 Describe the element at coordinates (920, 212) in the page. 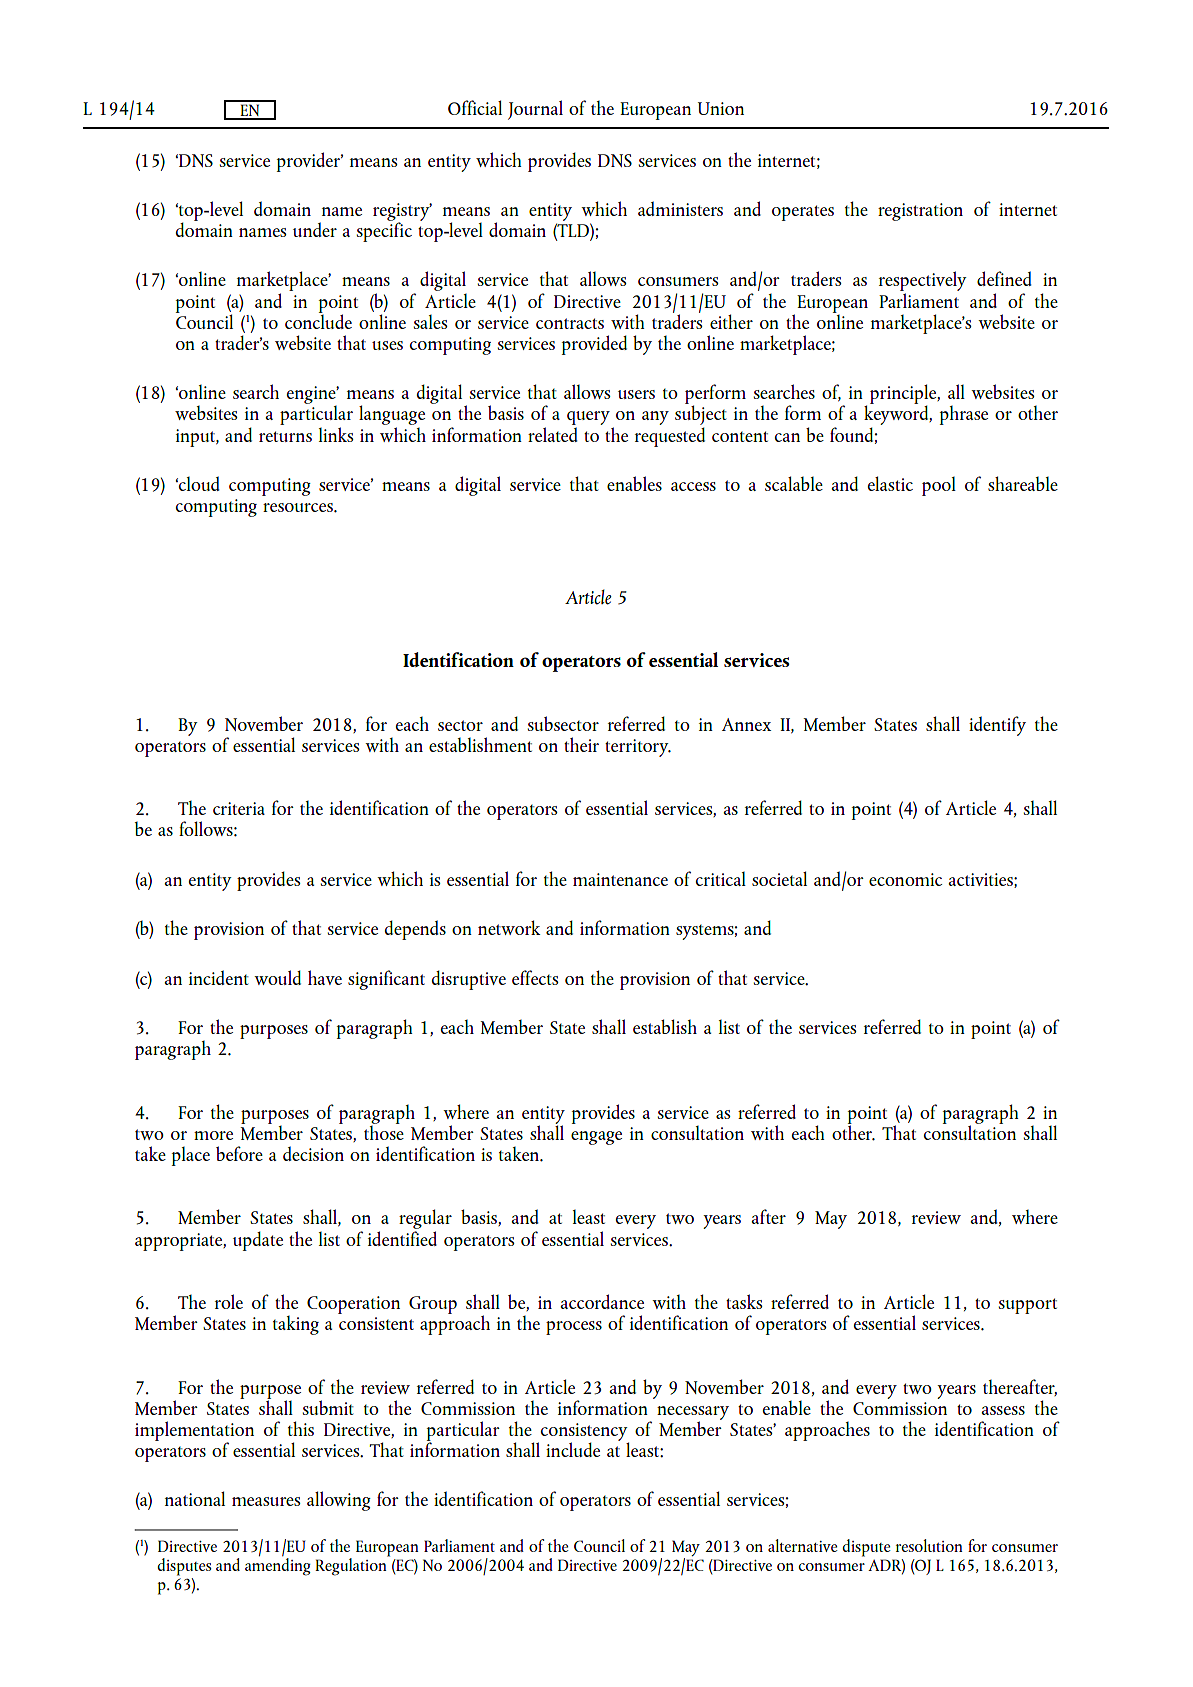

I see `registration` at that location.
